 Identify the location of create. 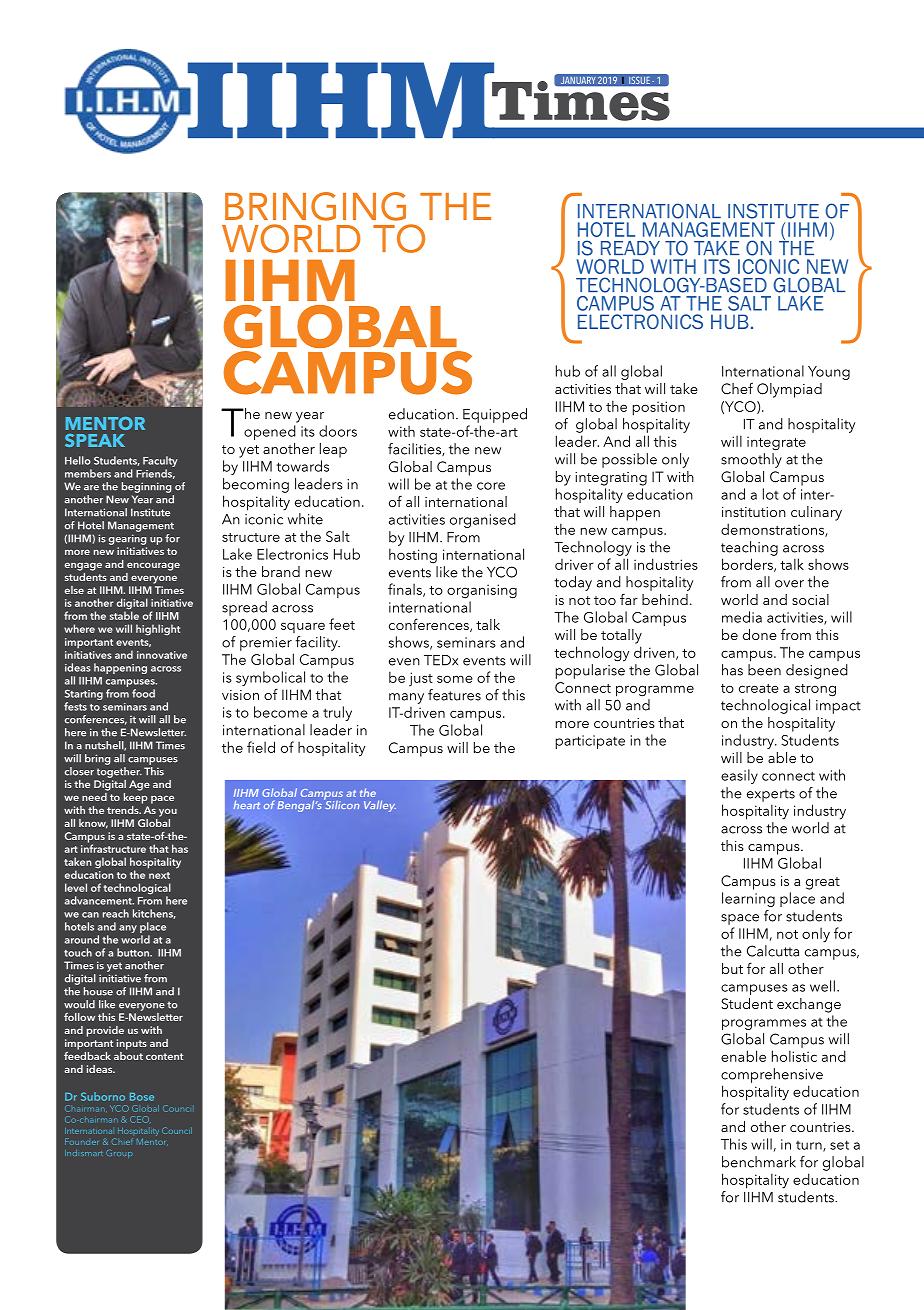
(759, 688).
